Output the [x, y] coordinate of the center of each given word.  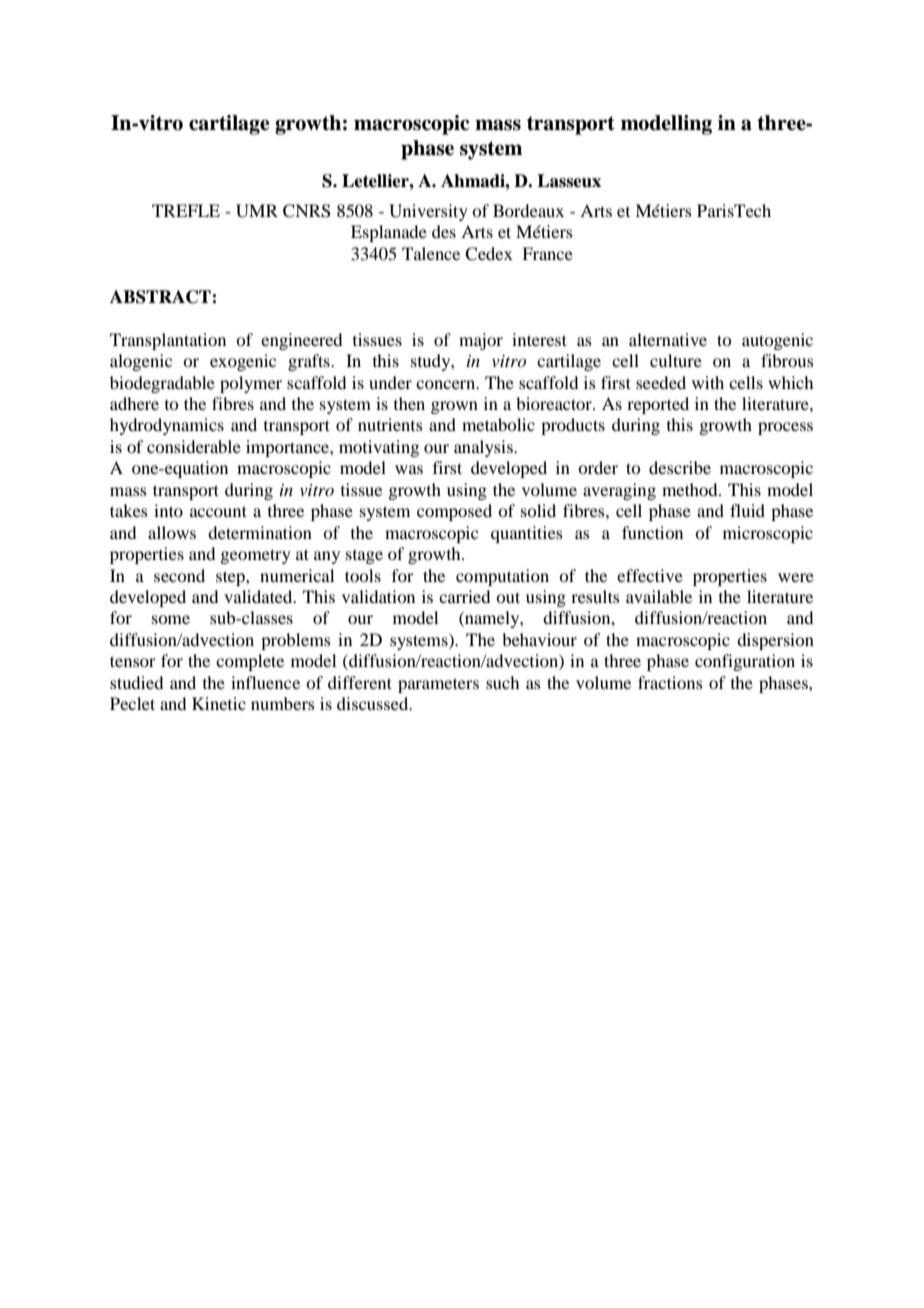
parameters [438, 685]
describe [680, 467]
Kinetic [219, 703]
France [547, 253]
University [428, 212]
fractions [670, 682]
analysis [484, 448]
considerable [194, 446]
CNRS [307, 211]
